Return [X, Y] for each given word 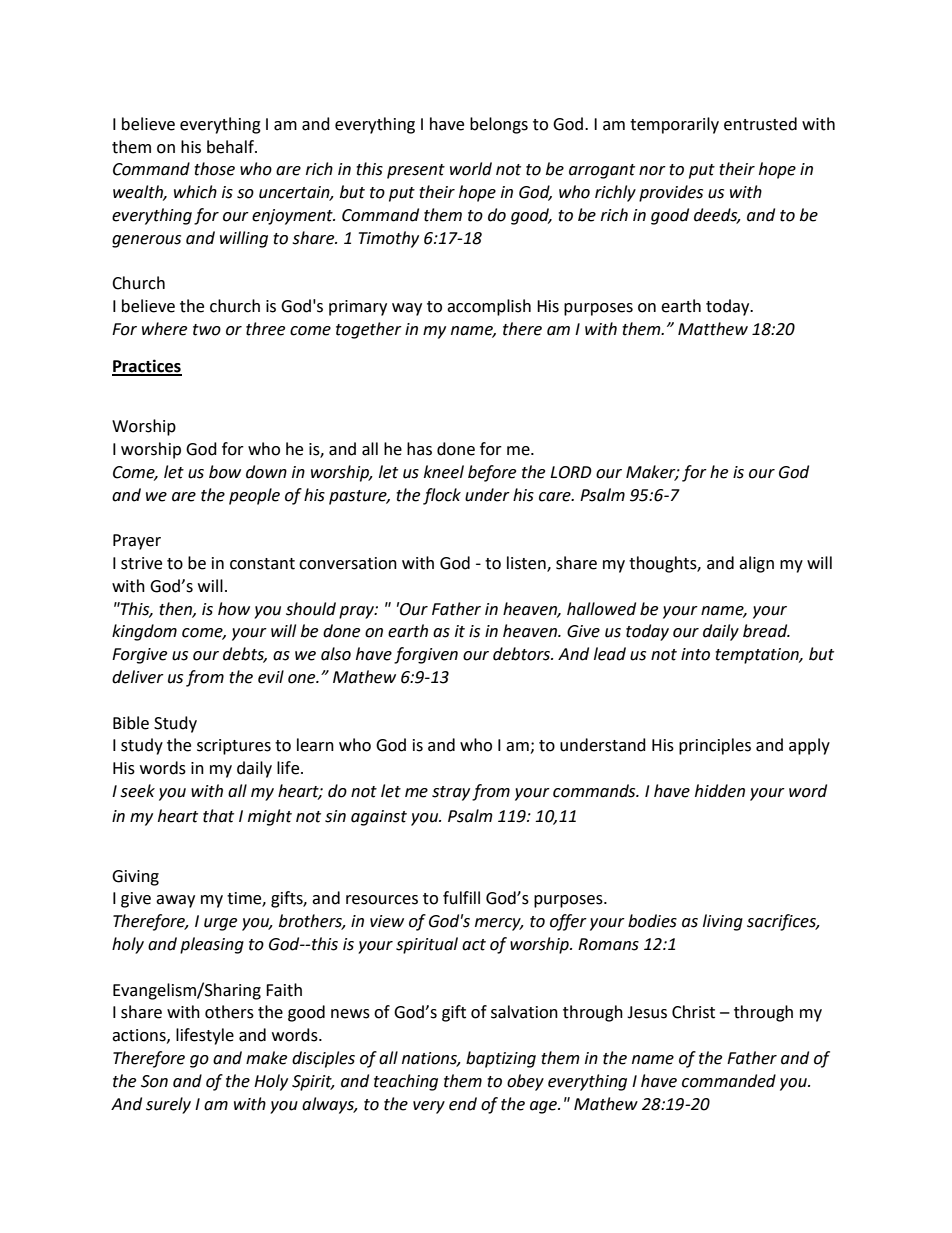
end [463, 1104]
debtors [522, 654]
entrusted [760, 124]
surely [168, 1105]
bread [766, 631]
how [234, 609]
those [214, 169]
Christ [693, 1012]
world [471, 169]
